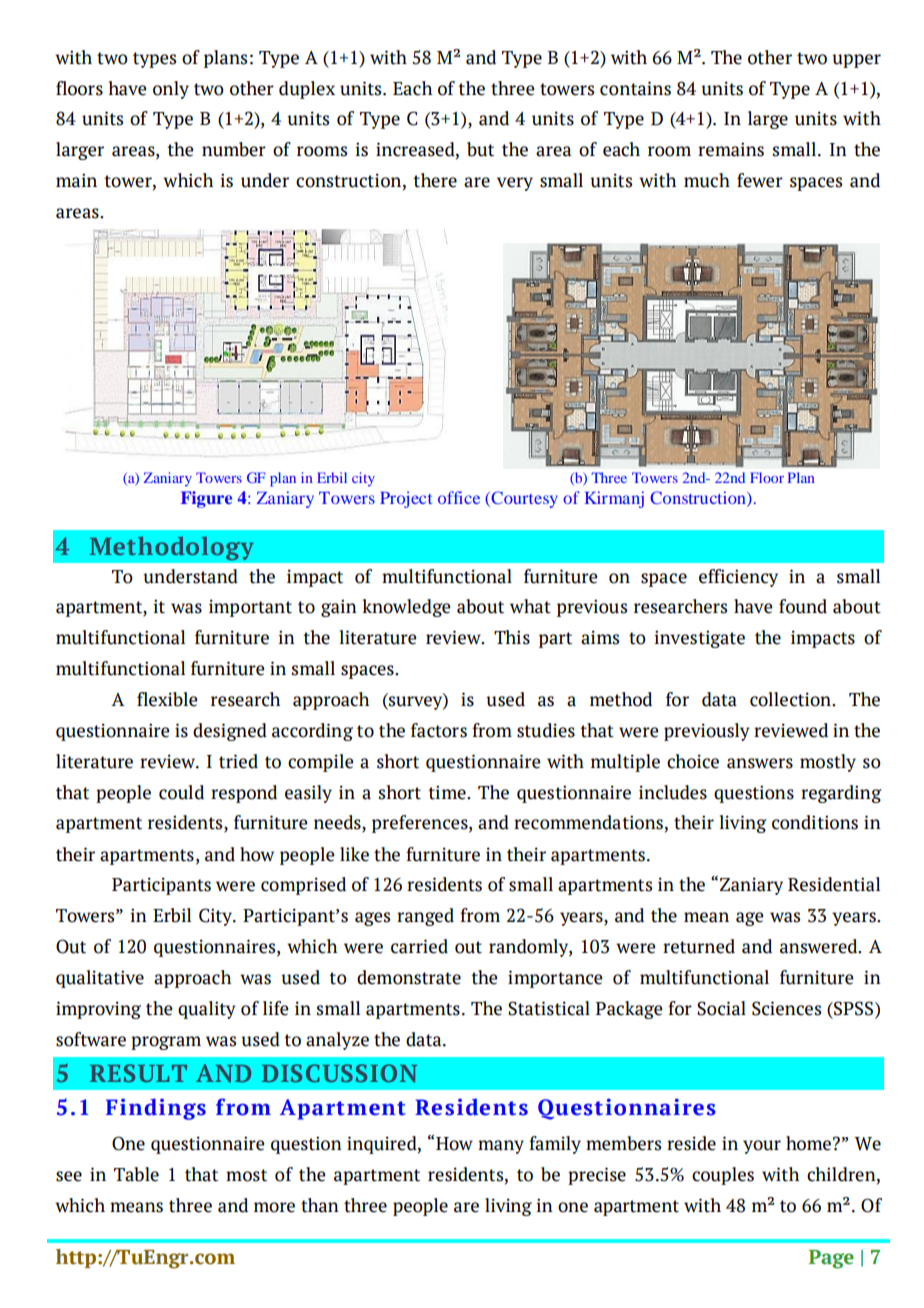  Describe the element at coordinates (856, 61) in the document. I see `upper` at that location.
